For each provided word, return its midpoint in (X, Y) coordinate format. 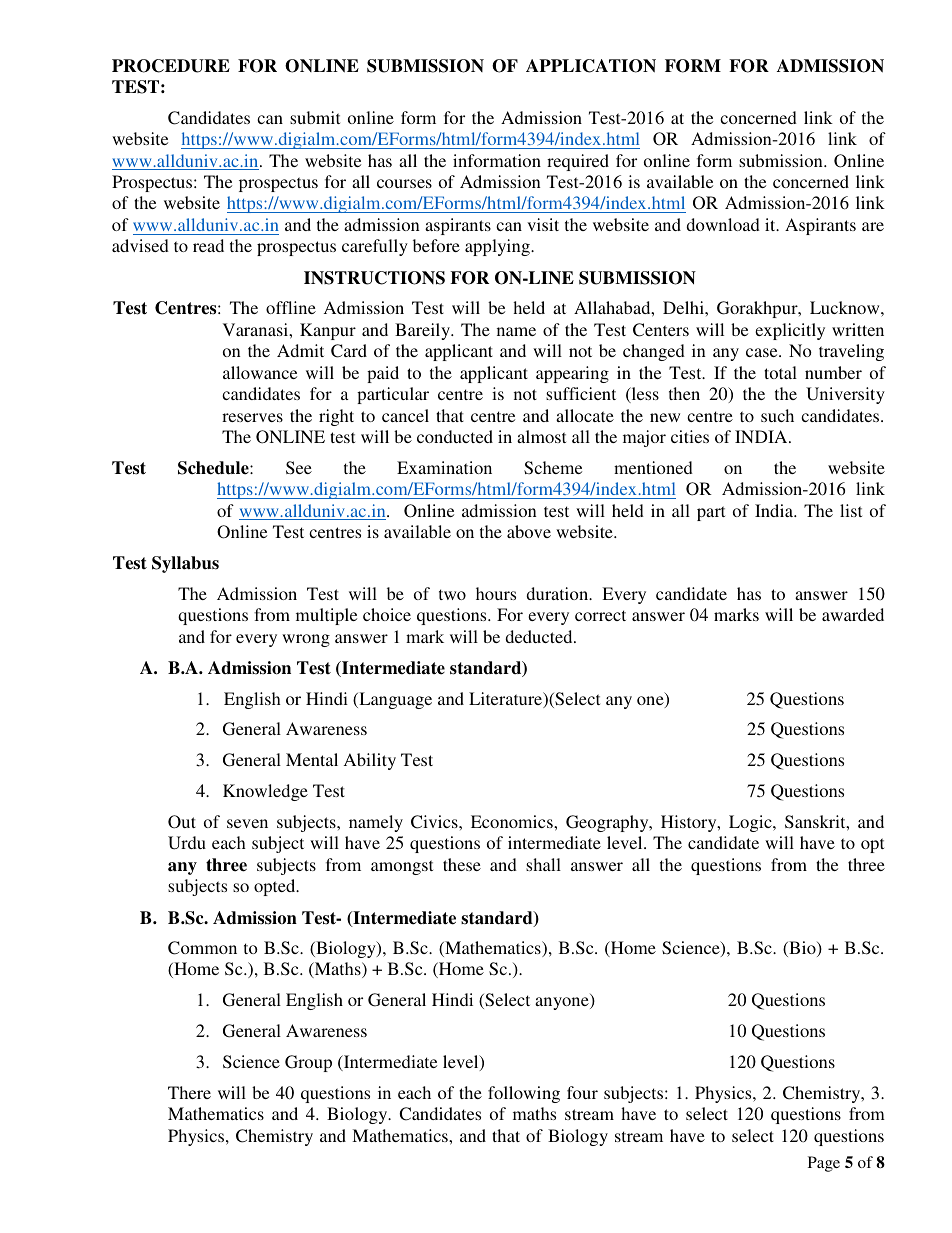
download (723, 224)
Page (824, 1164)
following (524, 1094)
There (189, 1092)
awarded (853, 614)
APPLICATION (591, 66)
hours (496, 593)
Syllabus (185, 564)
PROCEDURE (171, 66)
